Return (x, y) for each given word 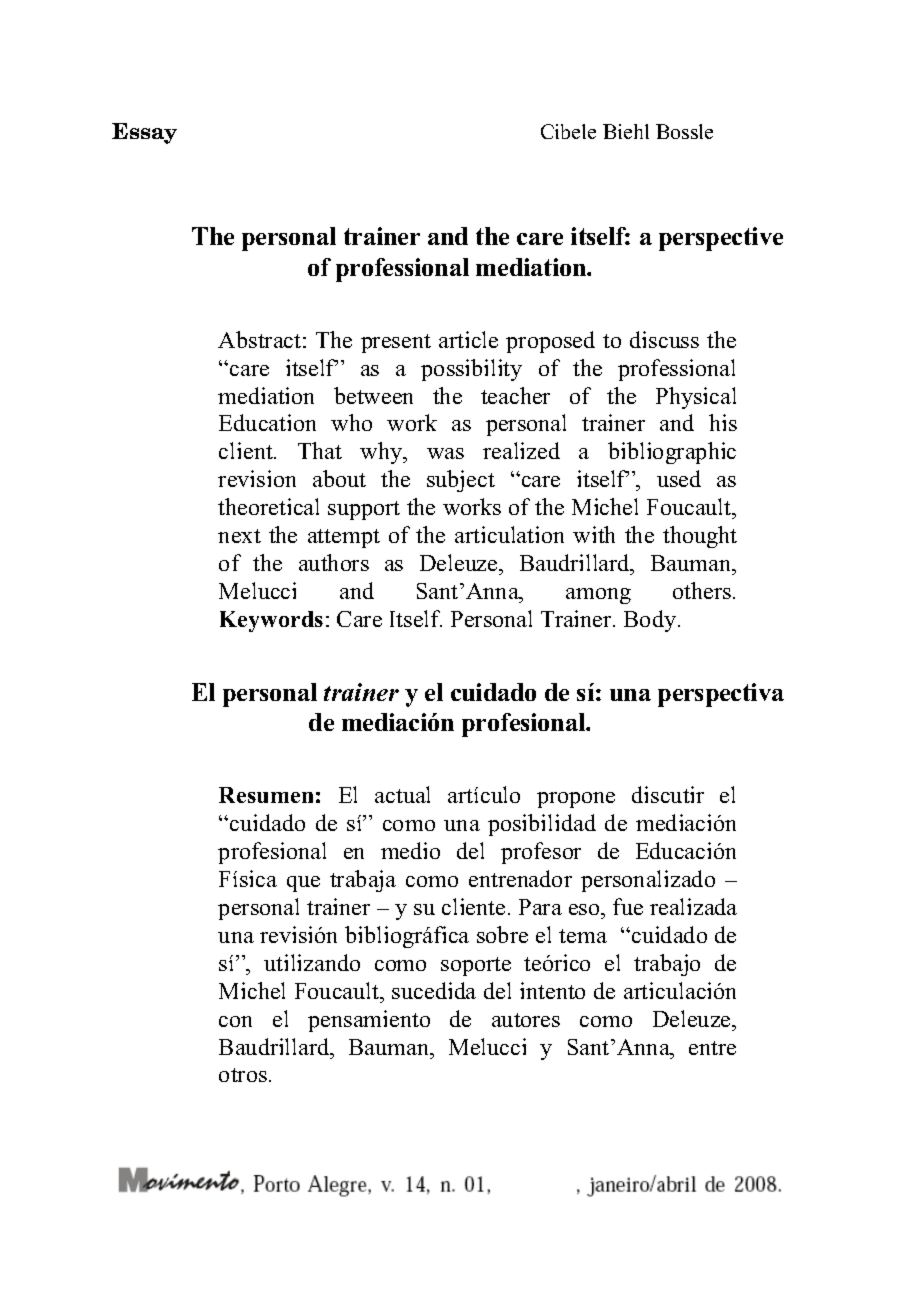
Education (267, 422)
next (239, 536)
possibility (471, 370)
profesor (541, 853)
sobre (502, 934)
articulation (509, 534)
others (702, 590)
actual (402, 794)
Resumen (266, 795)
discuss (664, 339)
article (468, 339)
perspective (721, 239)
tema (583, 936)
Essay (144, 133)
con (235, 1021)
